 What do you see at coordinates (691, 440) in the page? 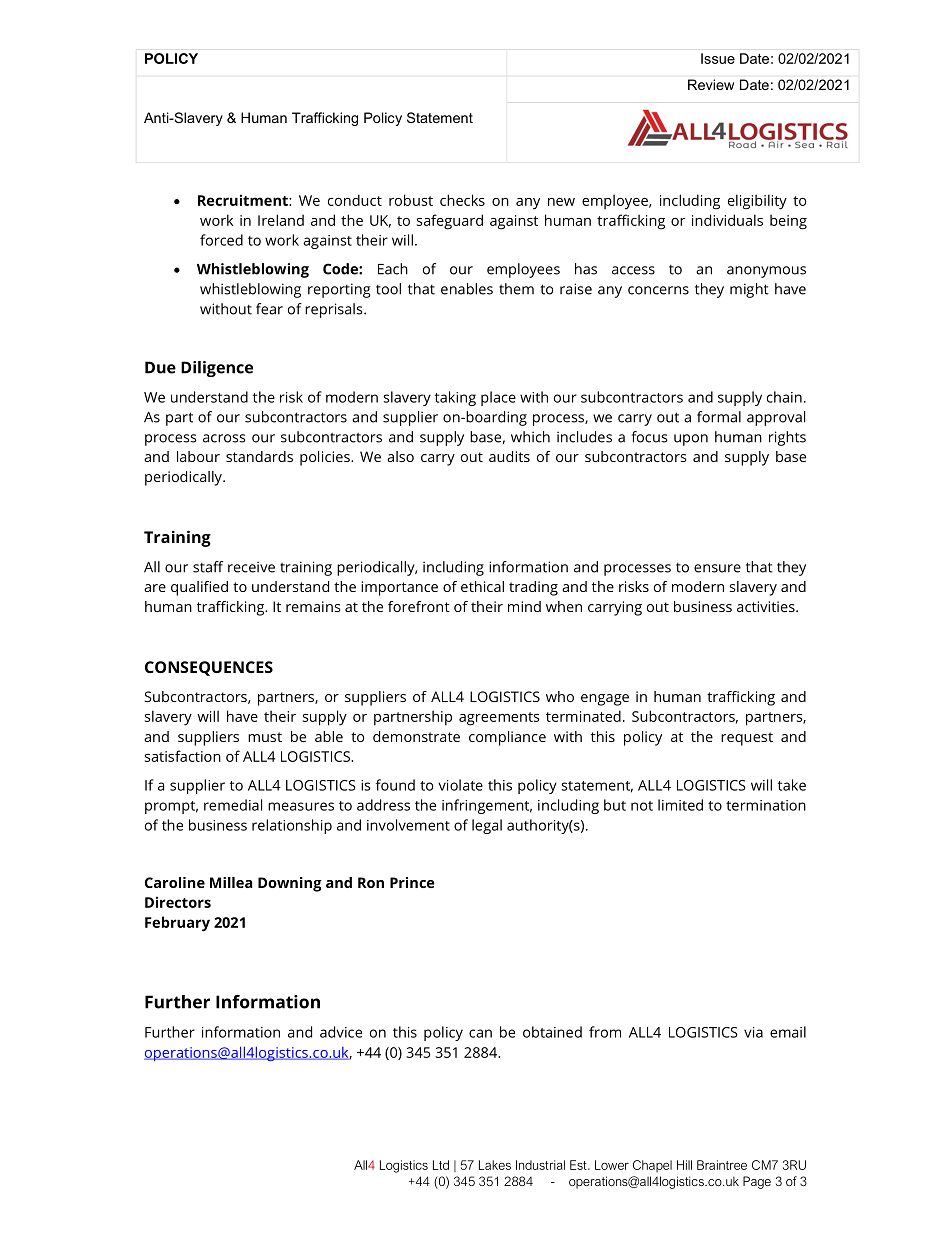
I see `upon` at bounding box center [691, 440].
